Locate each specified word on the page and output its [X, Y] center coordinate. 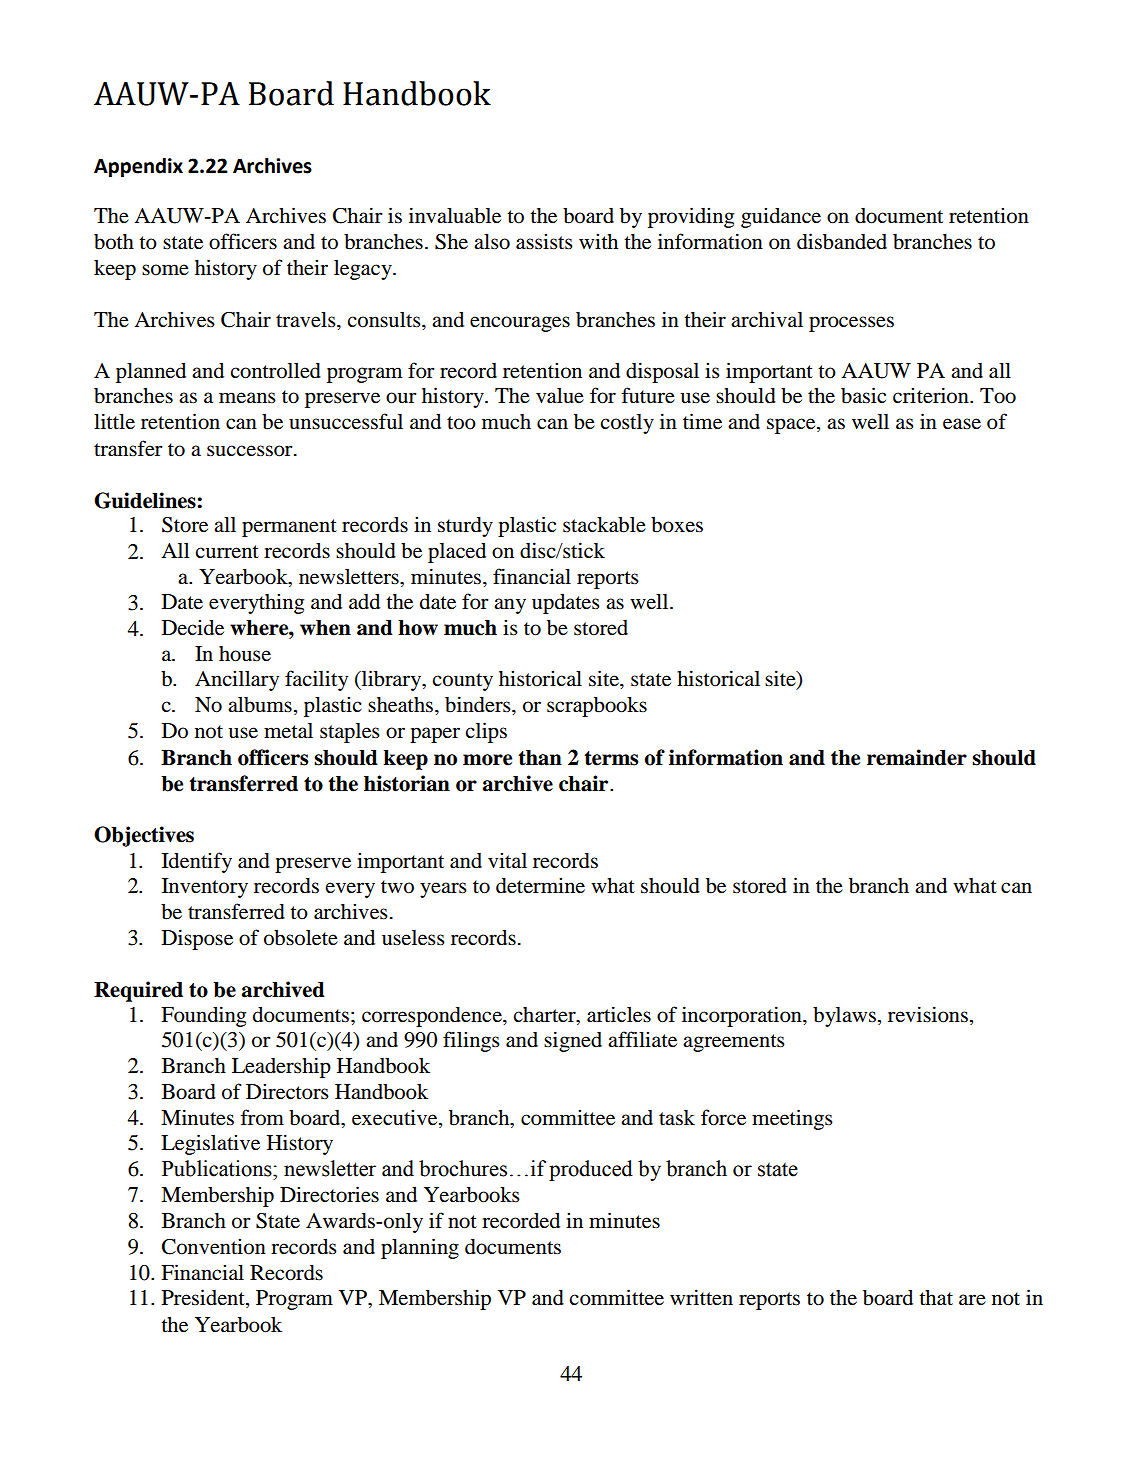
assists [544, 241]
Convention [214, 1246]
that [936, 1298]
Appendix [138, 168]
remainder [917, 757]
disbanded [842, 241]
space [792, 426]
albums [260, 705]
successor [251, 451]
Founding [203, 1016]
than [540, 758]
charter [545, 1015]
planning [420, 1248]
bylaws [844, 1017]
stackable [604, 525]
